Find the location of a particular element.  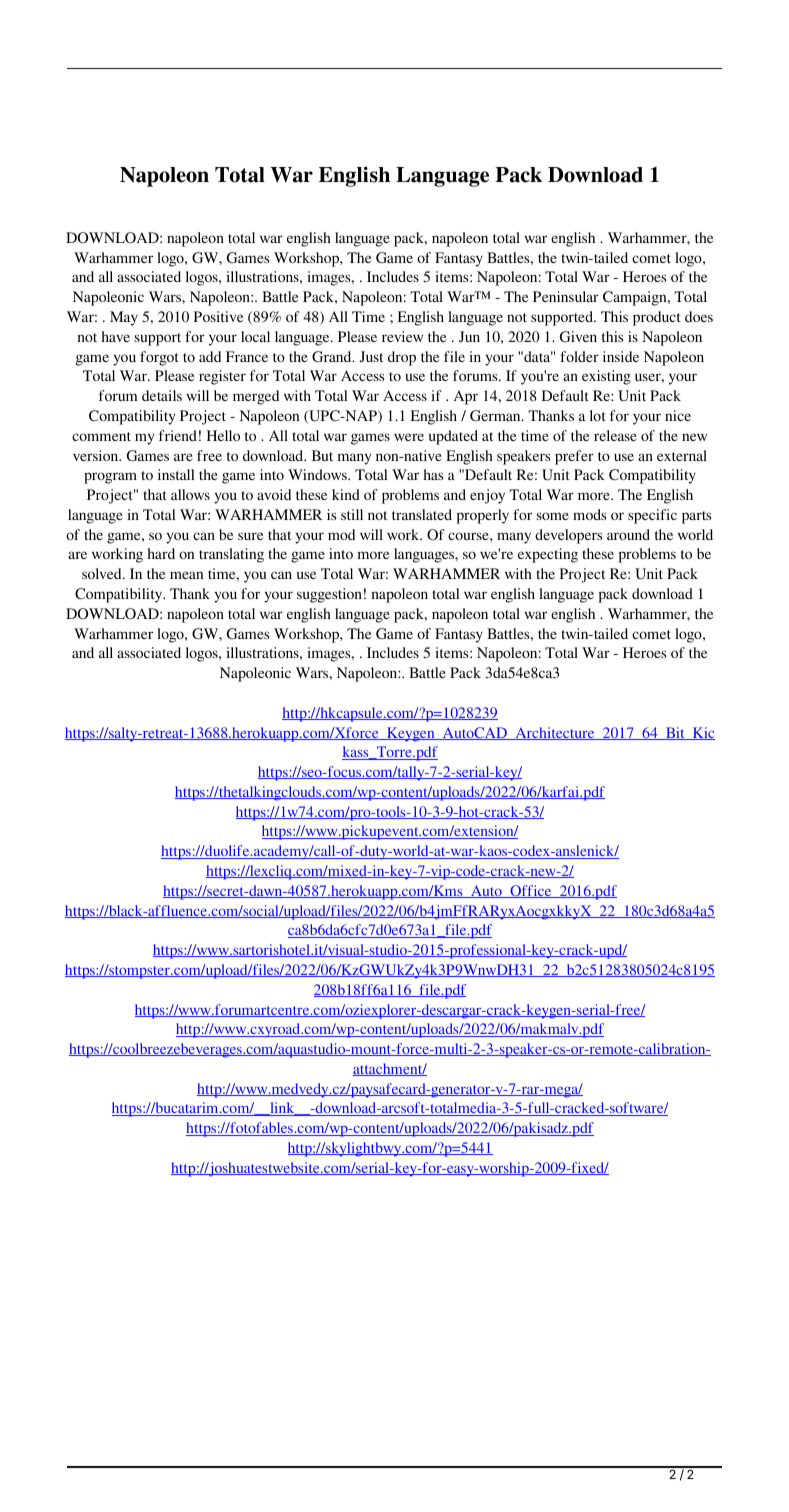

mean is located at coordinates (186, 575).
